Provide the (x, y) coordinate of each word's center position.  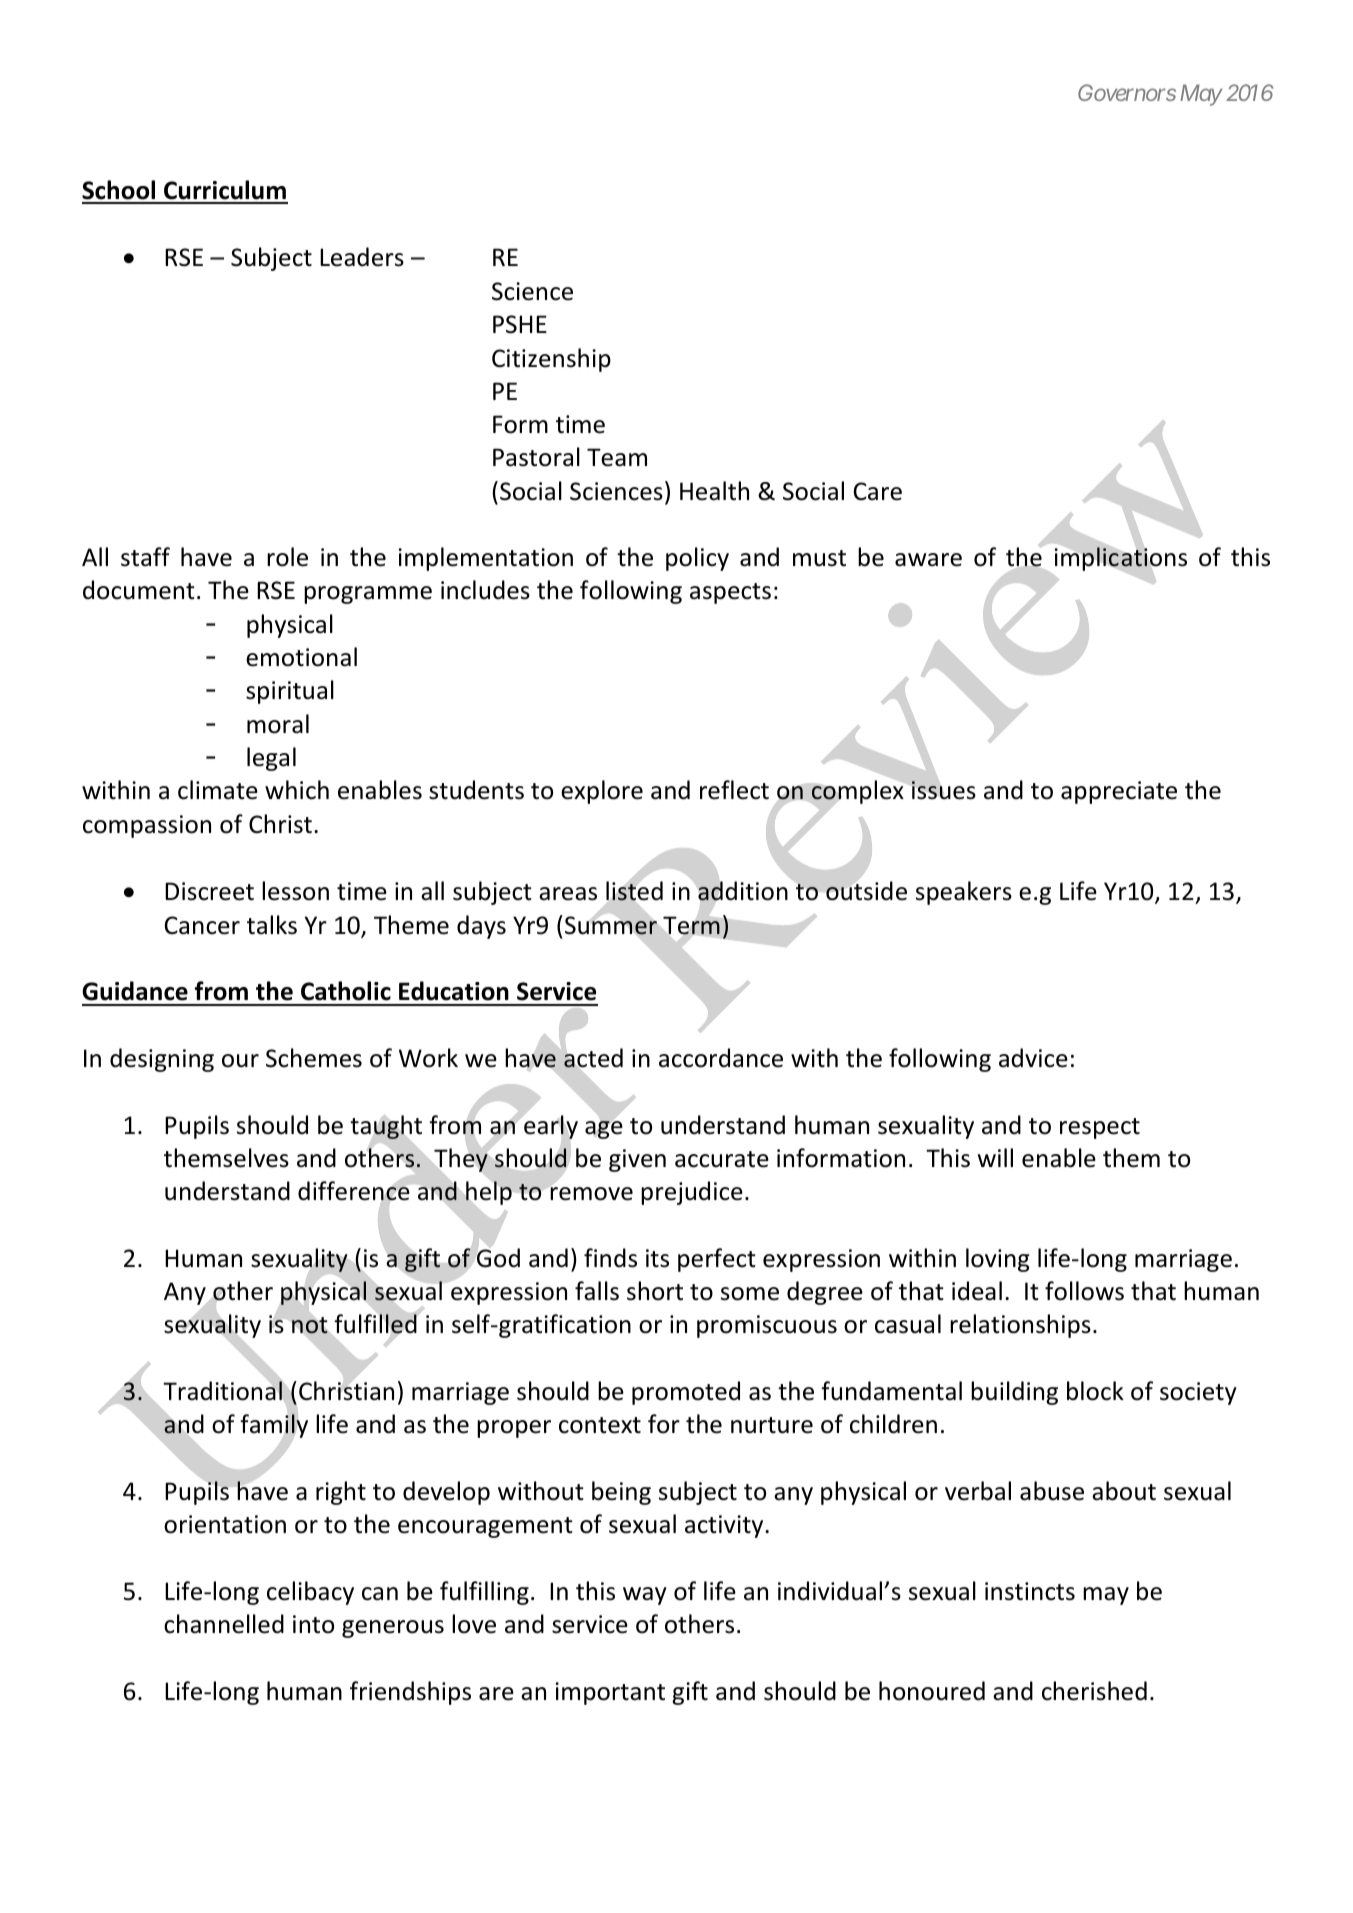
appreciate (1119, 792)
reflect (734, 790)
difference (354, 1191)
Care (878, 491)
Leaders (362, 257)
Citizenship (551, 360)
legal (271, 759)
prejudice (692, 1193)
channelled (224, 1624)
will (995, 1157)
